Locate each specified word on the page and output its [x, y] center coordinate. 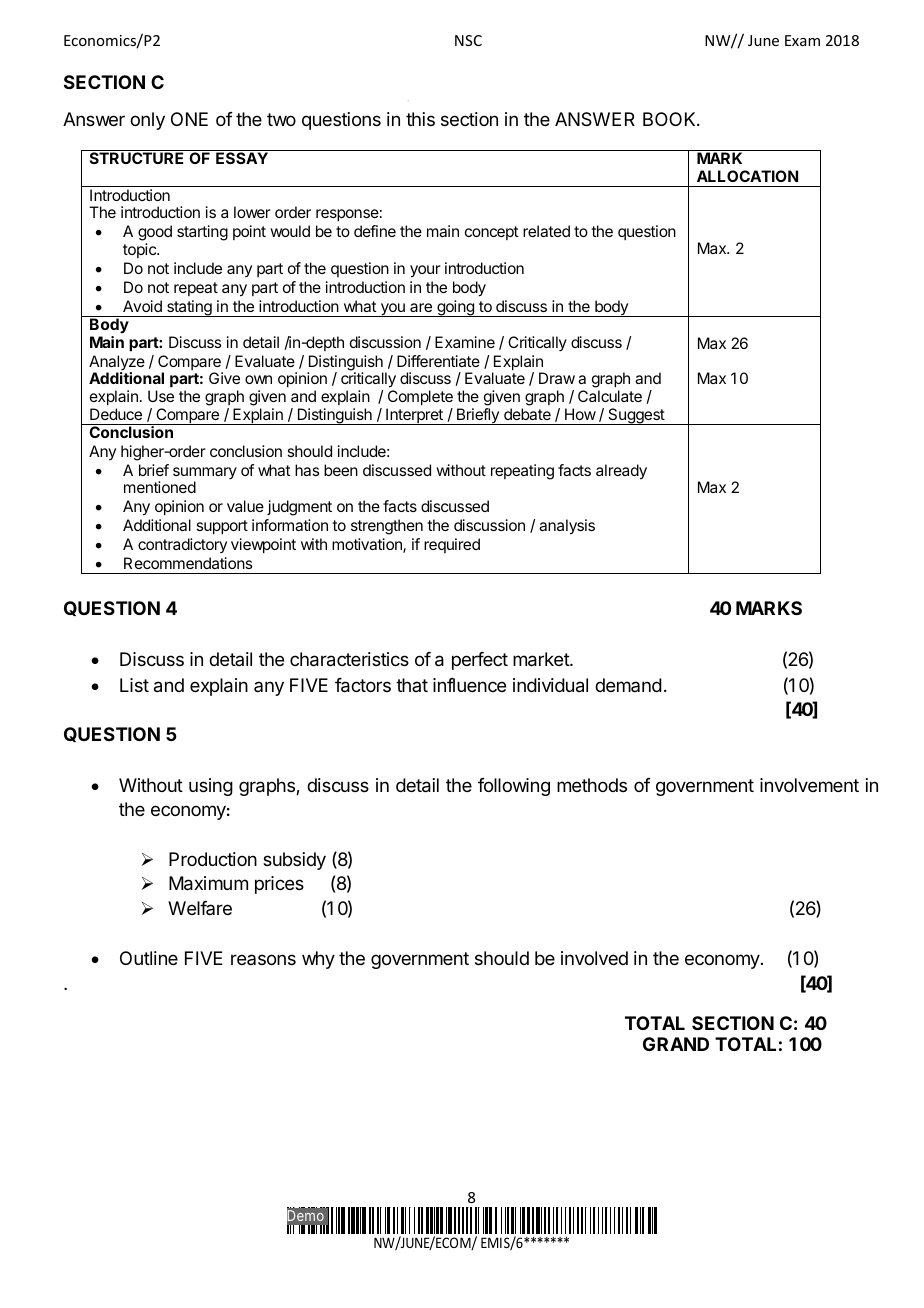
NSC [468, 40]
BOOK [670, 119]
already [621, 472]
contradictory [182, 545]
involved [594, 958]
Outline [149, 958]
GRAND [676, 1044]
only [147, 121]
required [452, 545]
